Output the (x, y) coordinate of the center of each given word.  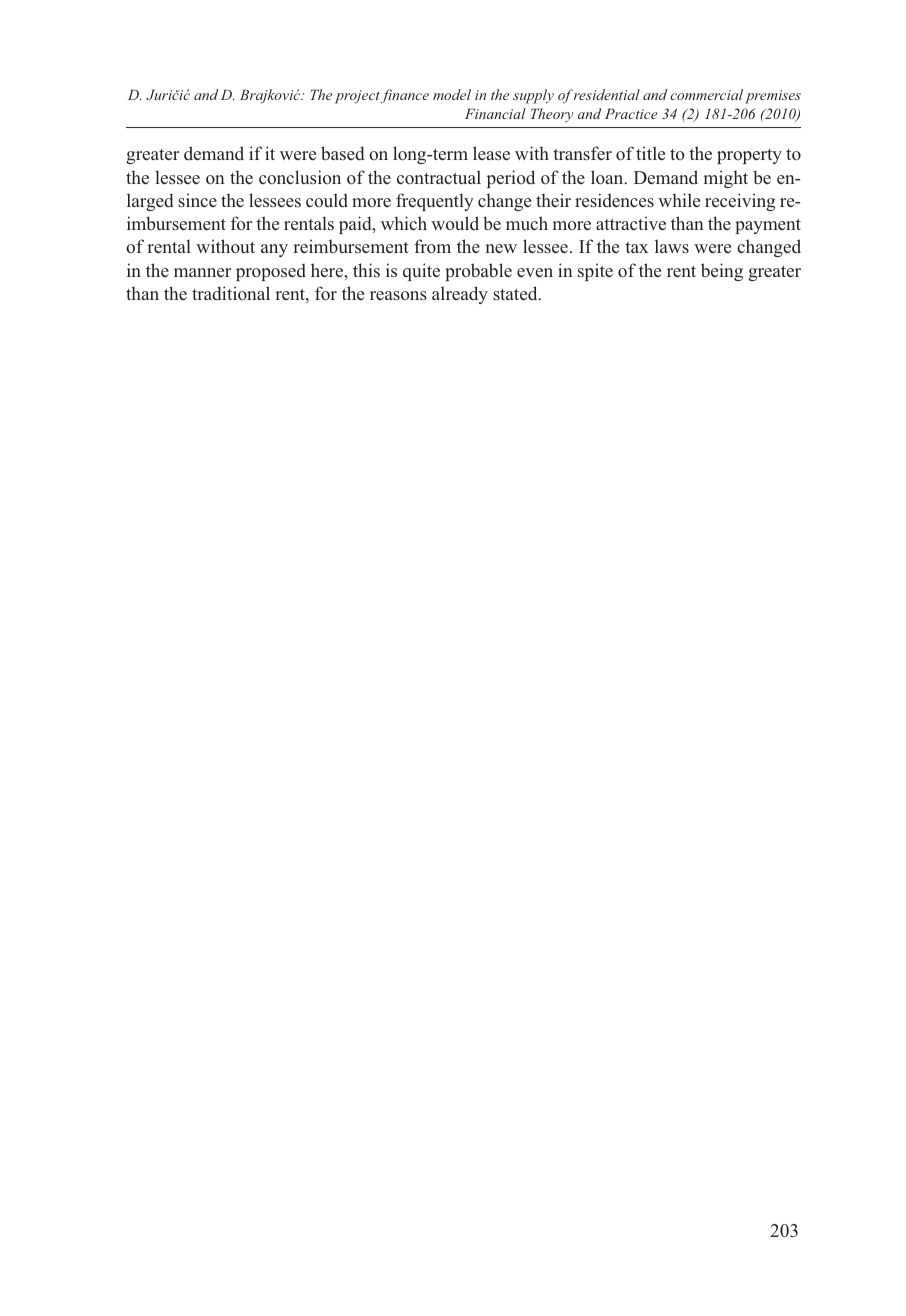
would (455, 223)
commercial (706, 94)
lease (491, 153)
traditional (231, 293)
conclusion (300, 177)
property (749, 156)
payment (768, 226)
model (452, 94)
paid (356, 225)
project (357, 97)
